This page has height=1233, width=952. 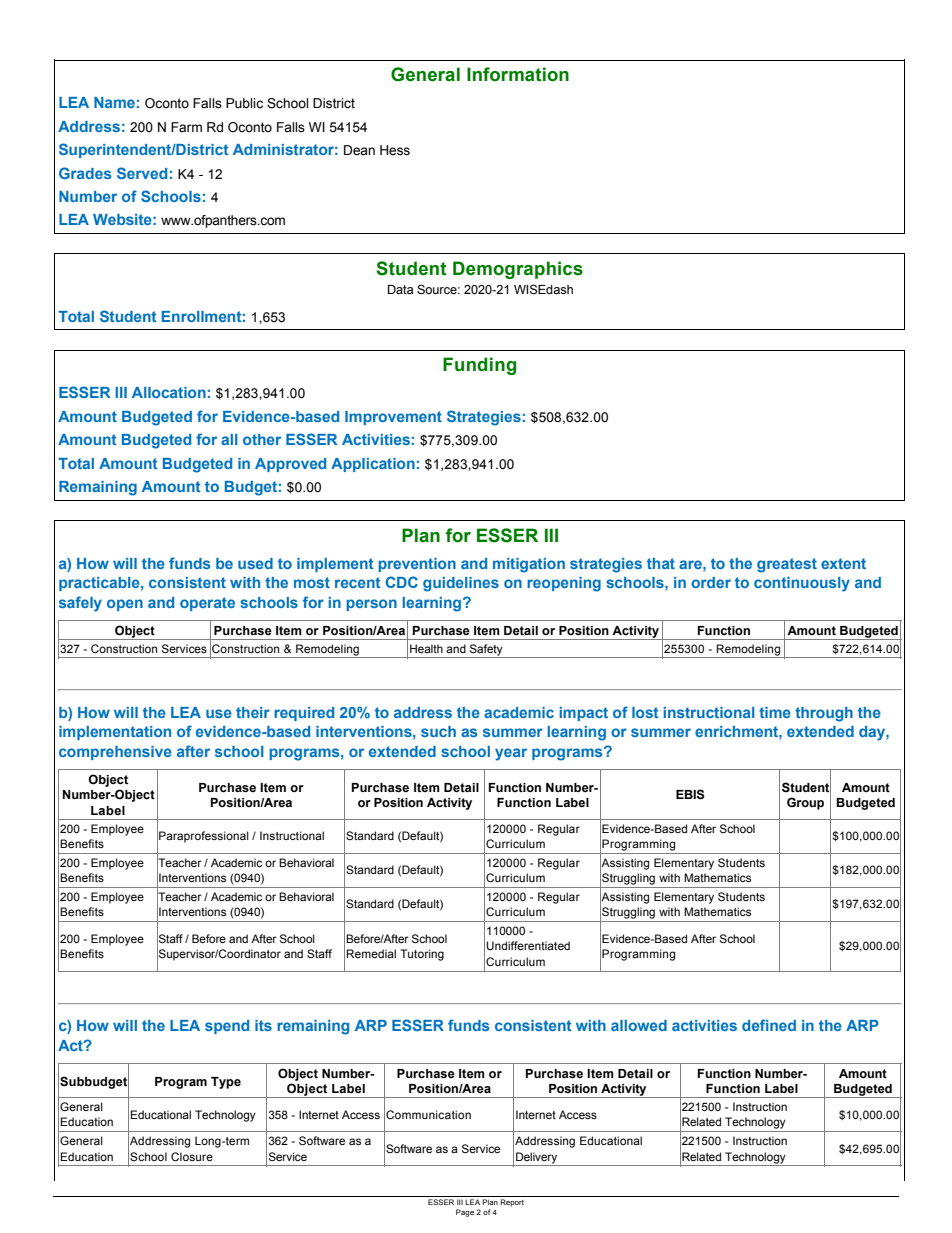 I want to click on Information, so click(x=518, y=74).
